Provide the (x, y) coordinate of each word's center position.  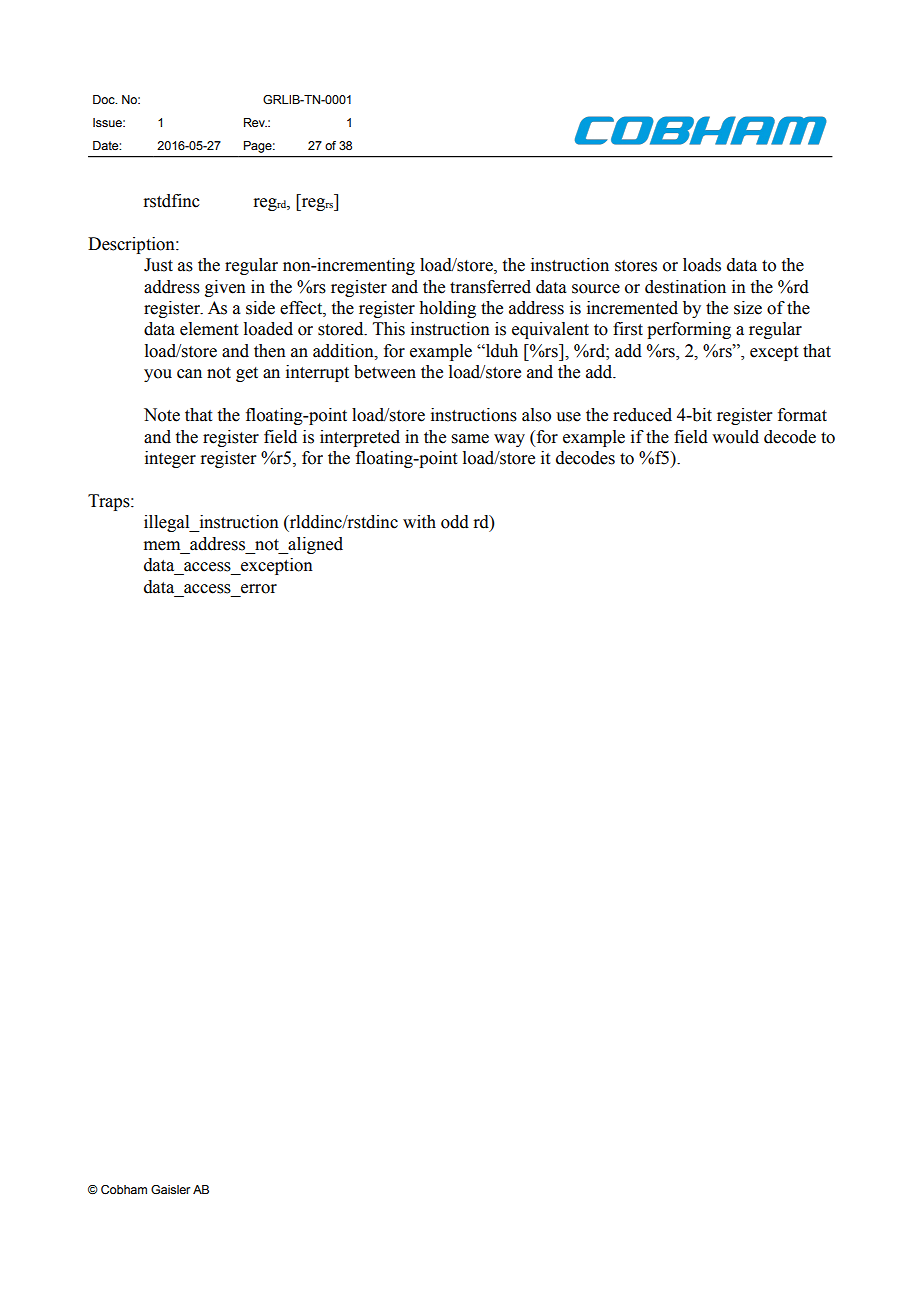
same (470, 439)
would (735, 437)
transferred (490, 287)
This (389, 329)
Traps (110, 502)
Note (162, 415)
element (209, 329)
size (748, 308)
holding (447, 309)
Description (132, 245)
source (596, 289)
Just (158, 265)
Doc (105, 99)
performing (689, 330)
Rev (255, 122)
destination (685, 287)
